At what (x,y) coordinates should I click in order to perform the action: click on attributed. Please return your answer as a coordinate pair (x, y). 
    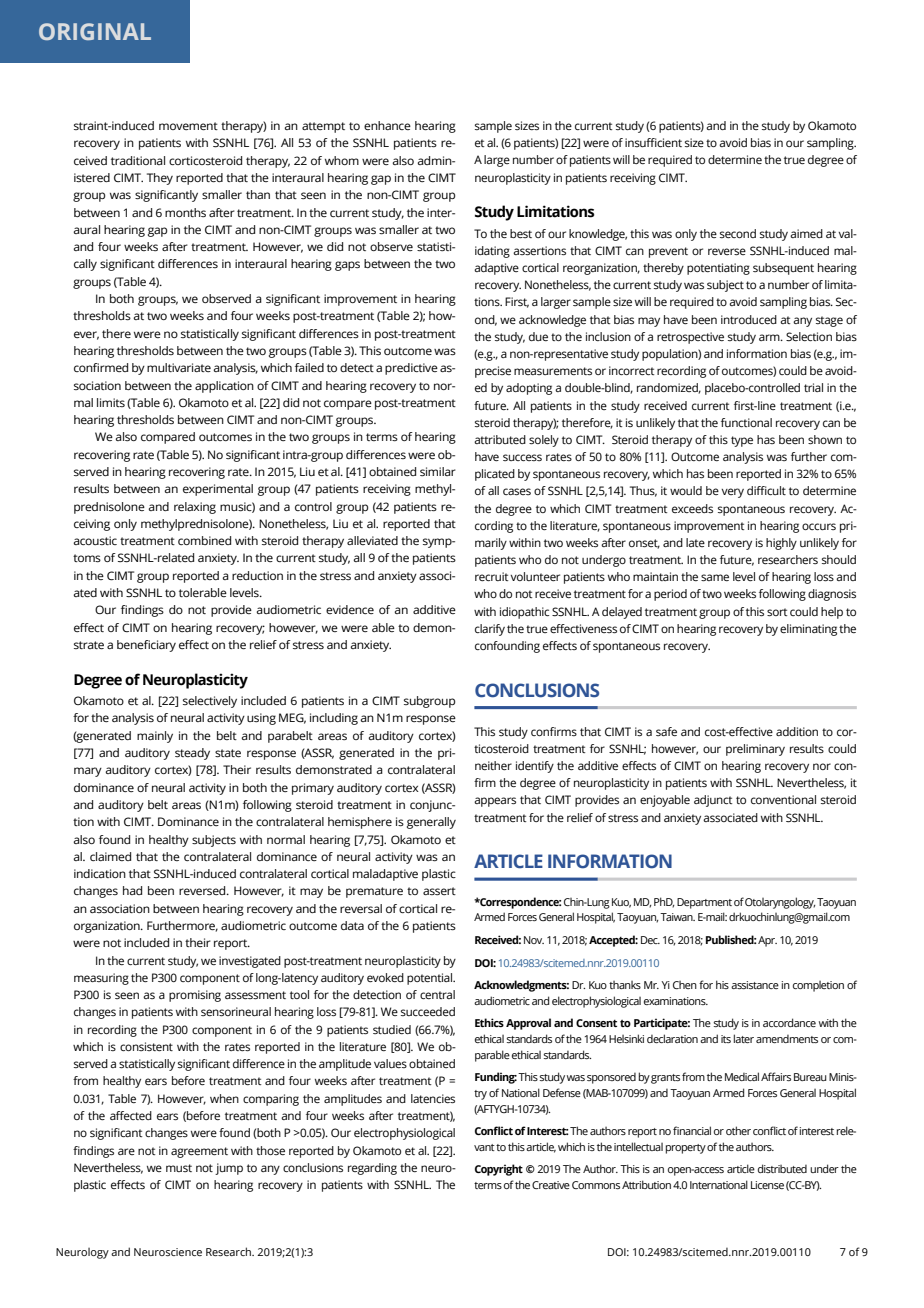
    Looking at the image, I should click on (500, 439).
